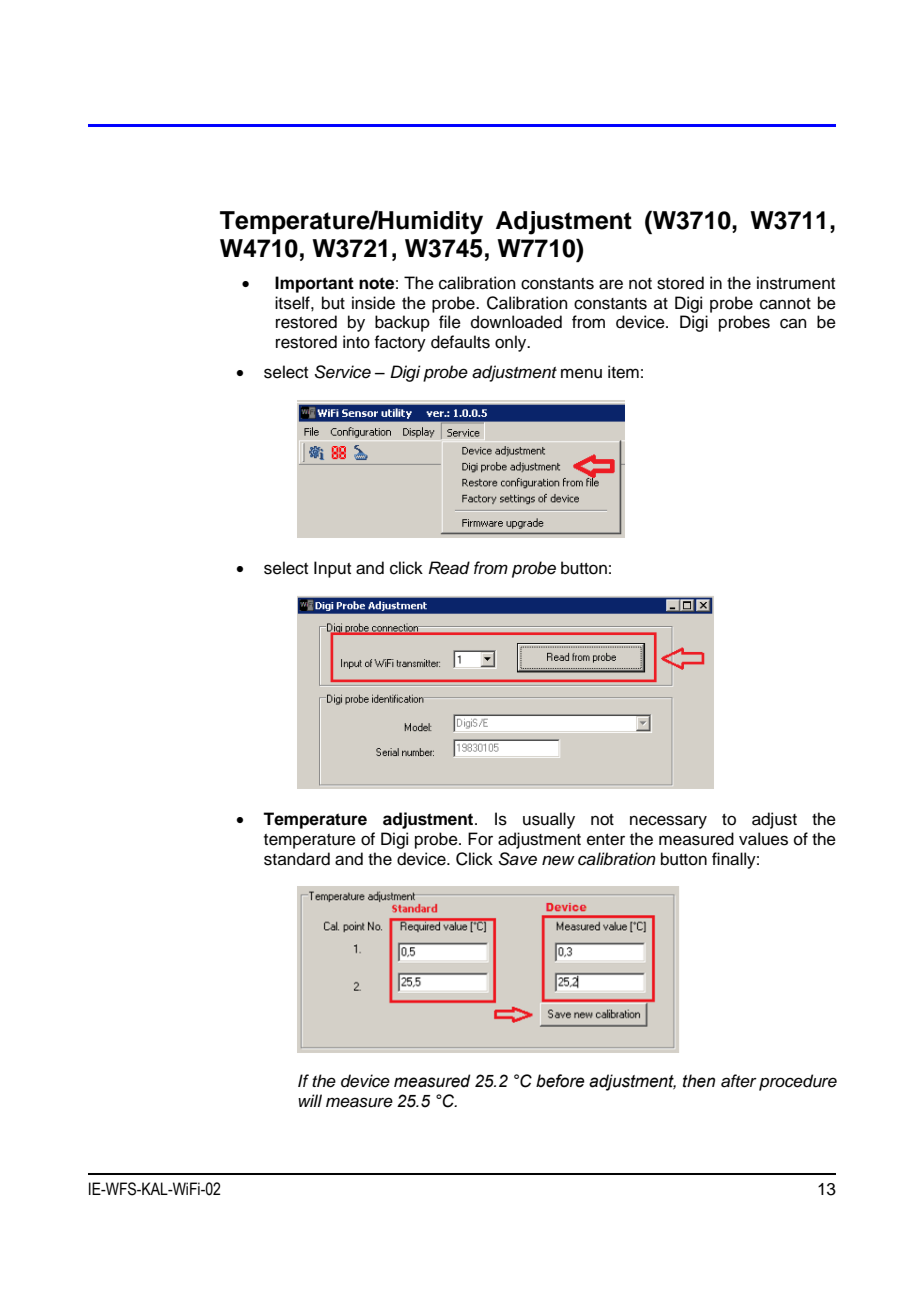  Describe the element at coordinates (668, 822) in the document. I see `necessary` at that location.
